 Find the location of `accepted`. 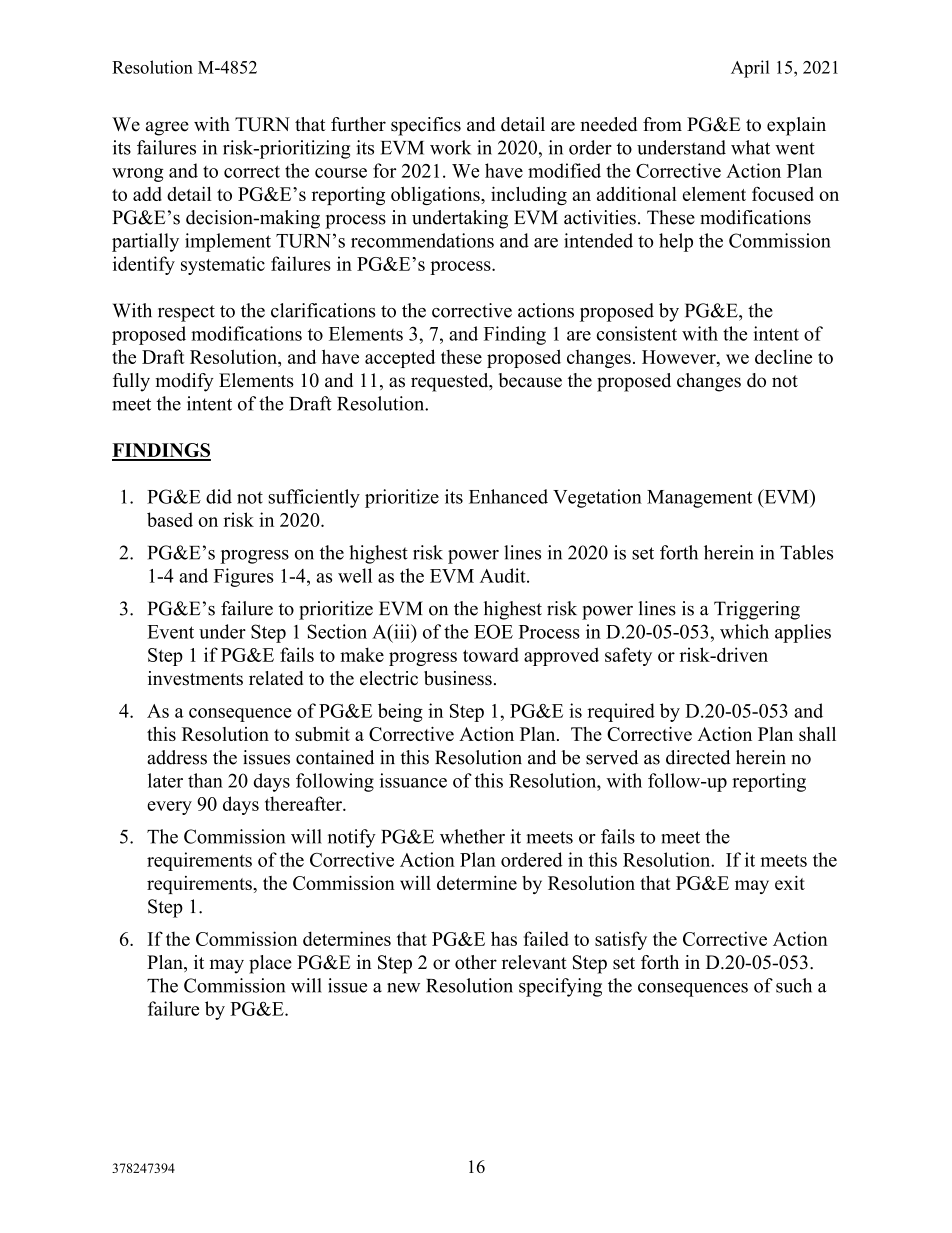

accepted is located at coordinates (400, 358).
